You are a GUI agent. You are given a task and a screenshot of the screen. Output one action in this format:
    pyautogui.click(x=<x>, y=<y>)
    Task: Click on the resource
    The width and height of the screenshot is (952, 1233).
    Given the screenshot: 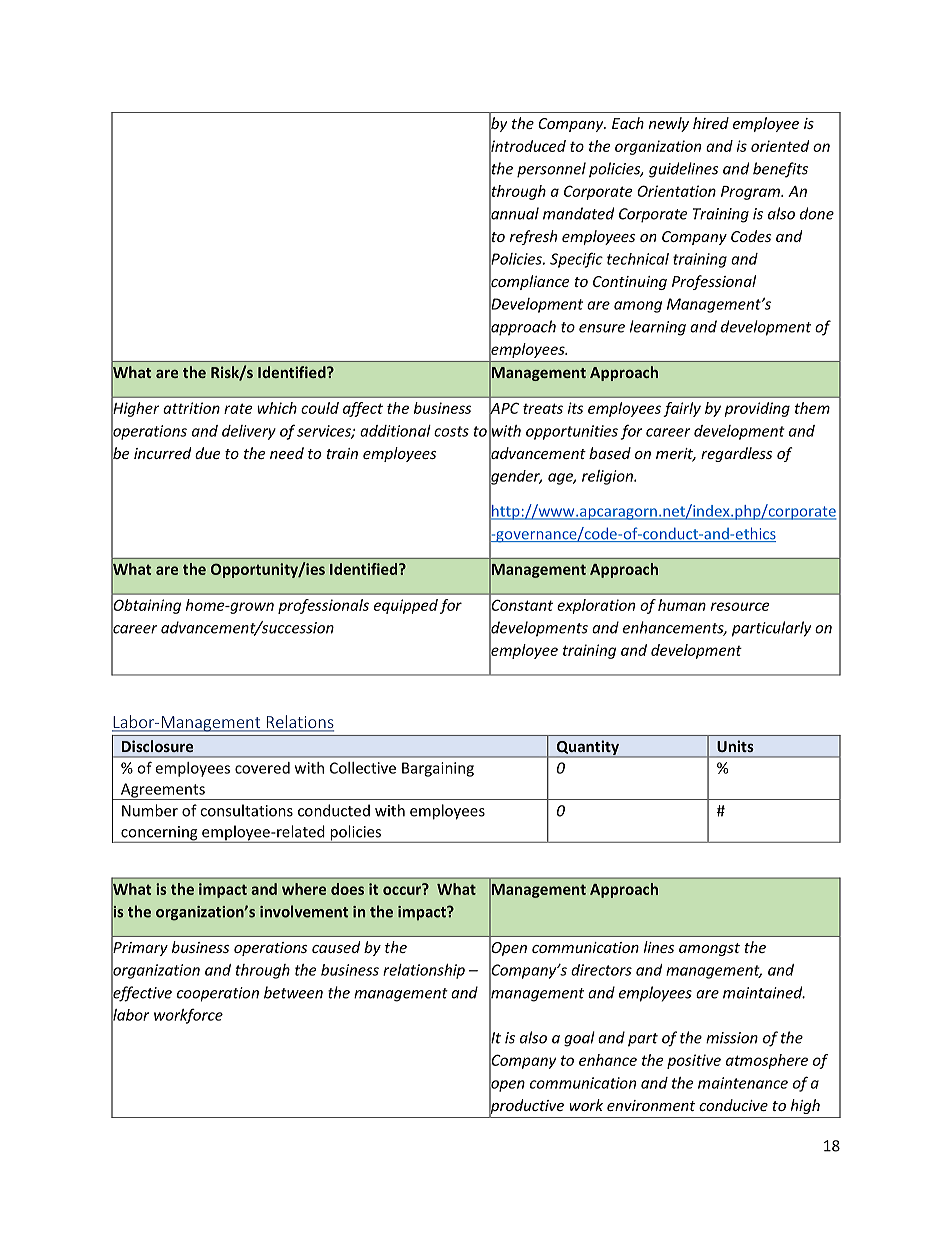 What is the action you would take?
    pyautogui.click(x=740, y=606)
